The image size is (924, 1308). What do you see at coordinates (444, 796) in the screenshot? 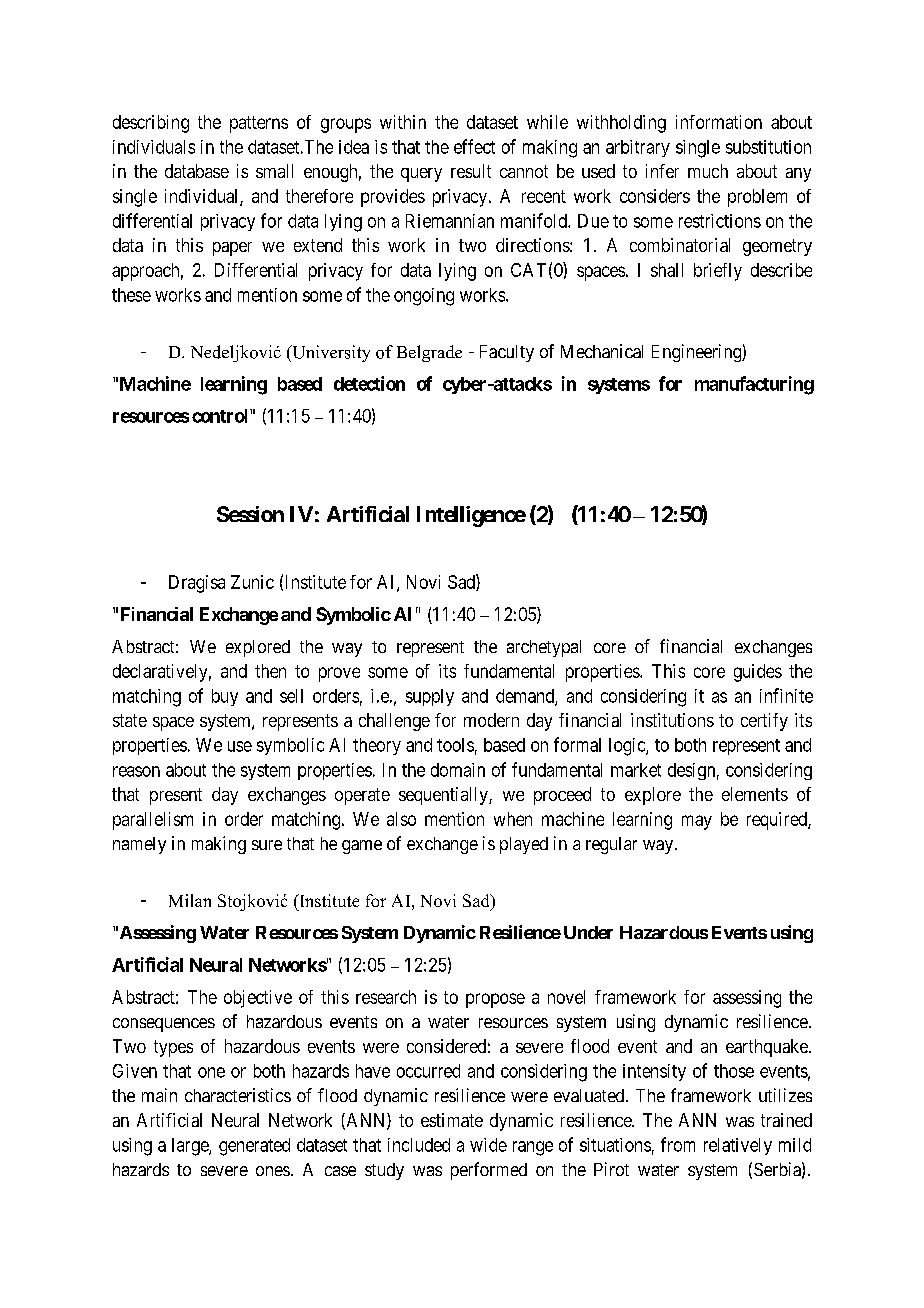
I see `sequentially` at bounding box center [444, 796].
